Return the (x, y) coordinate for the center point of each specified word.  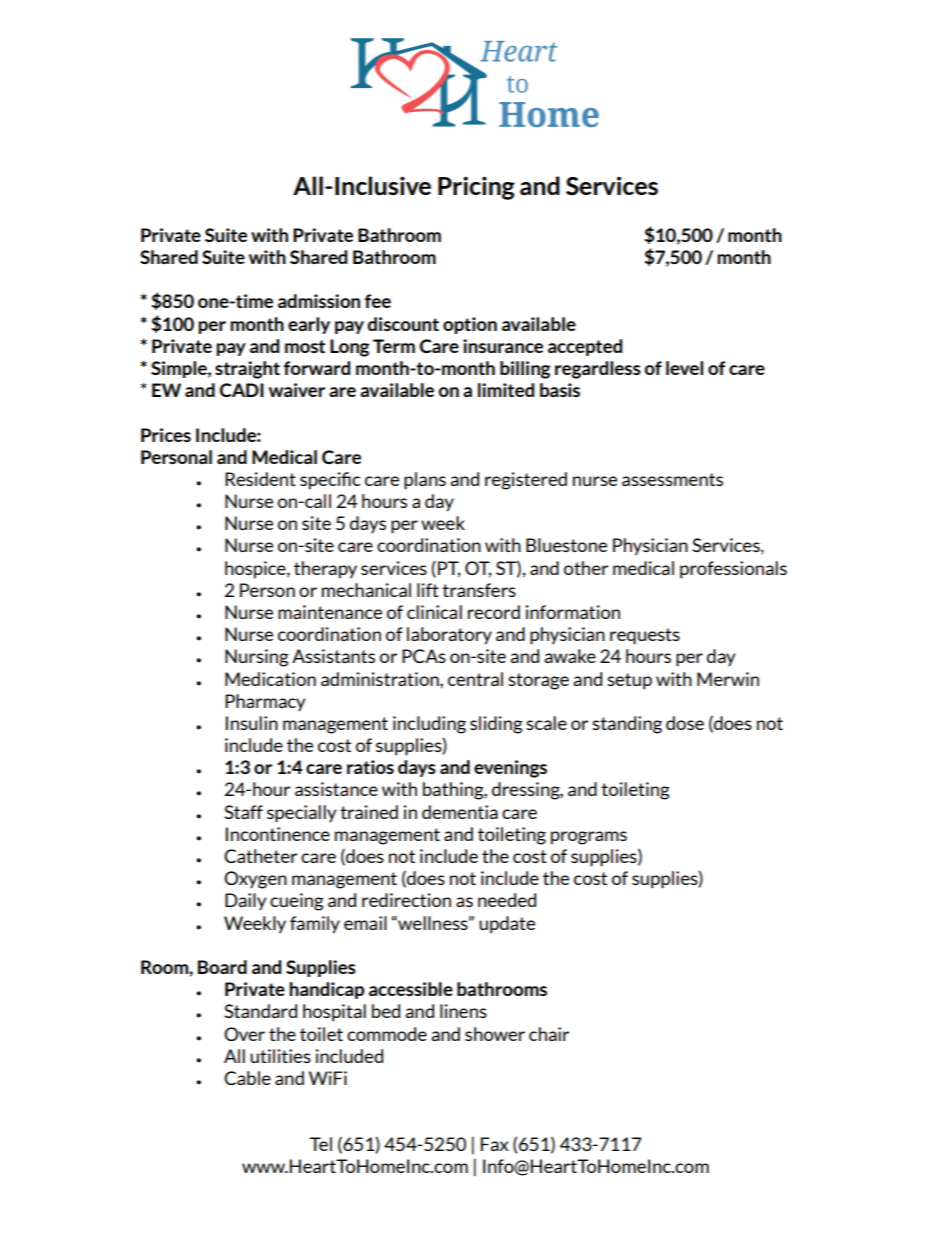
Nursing (257, 658)
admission (319, 301)
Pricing (476, 188)
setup (629, 681)
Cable (247, 1078)
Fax (495, 1144)
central (475, 679)
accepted (585, 347)
